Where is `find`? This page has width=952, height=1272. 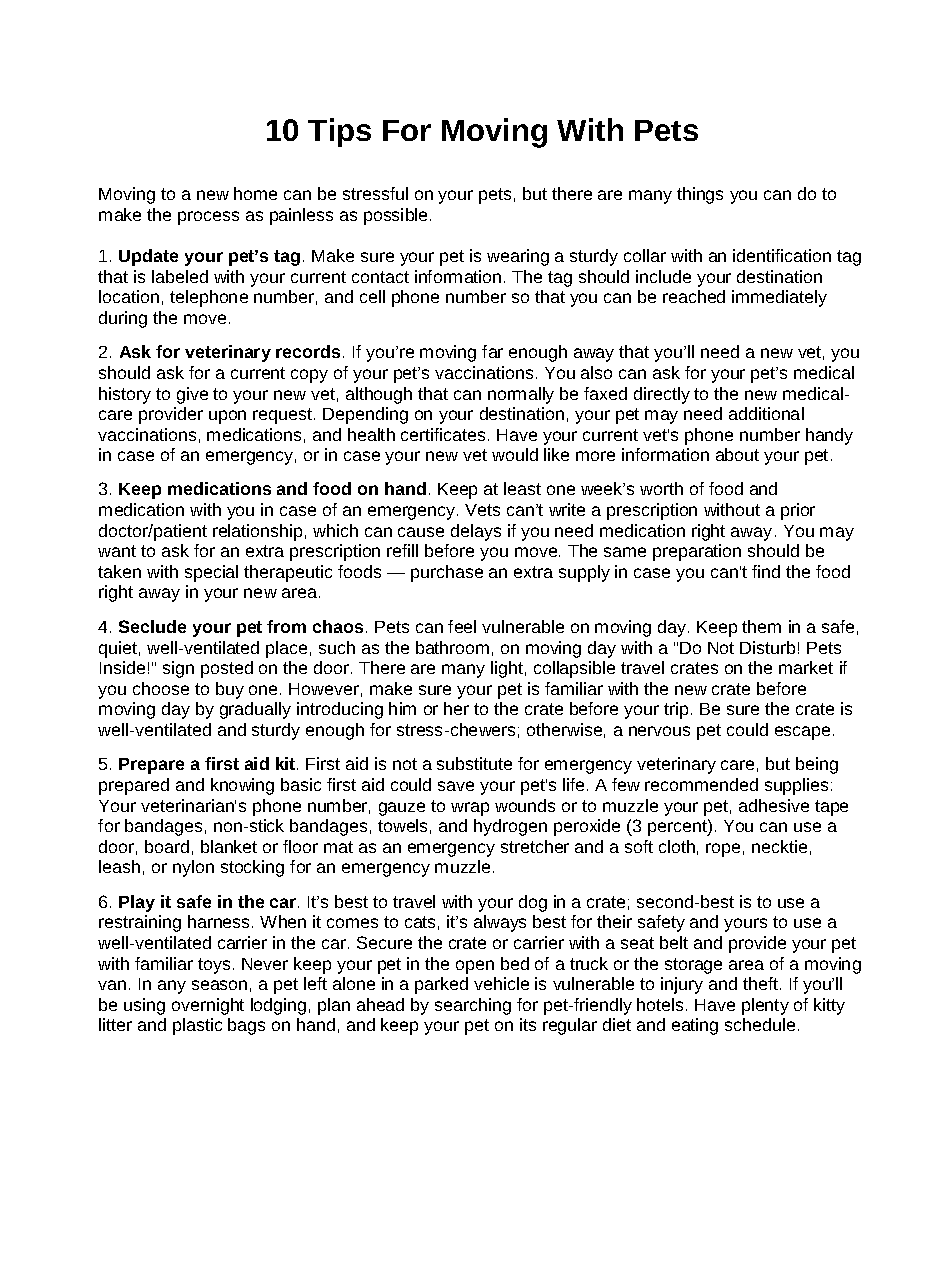 find is located at coordinates (766, 571).
